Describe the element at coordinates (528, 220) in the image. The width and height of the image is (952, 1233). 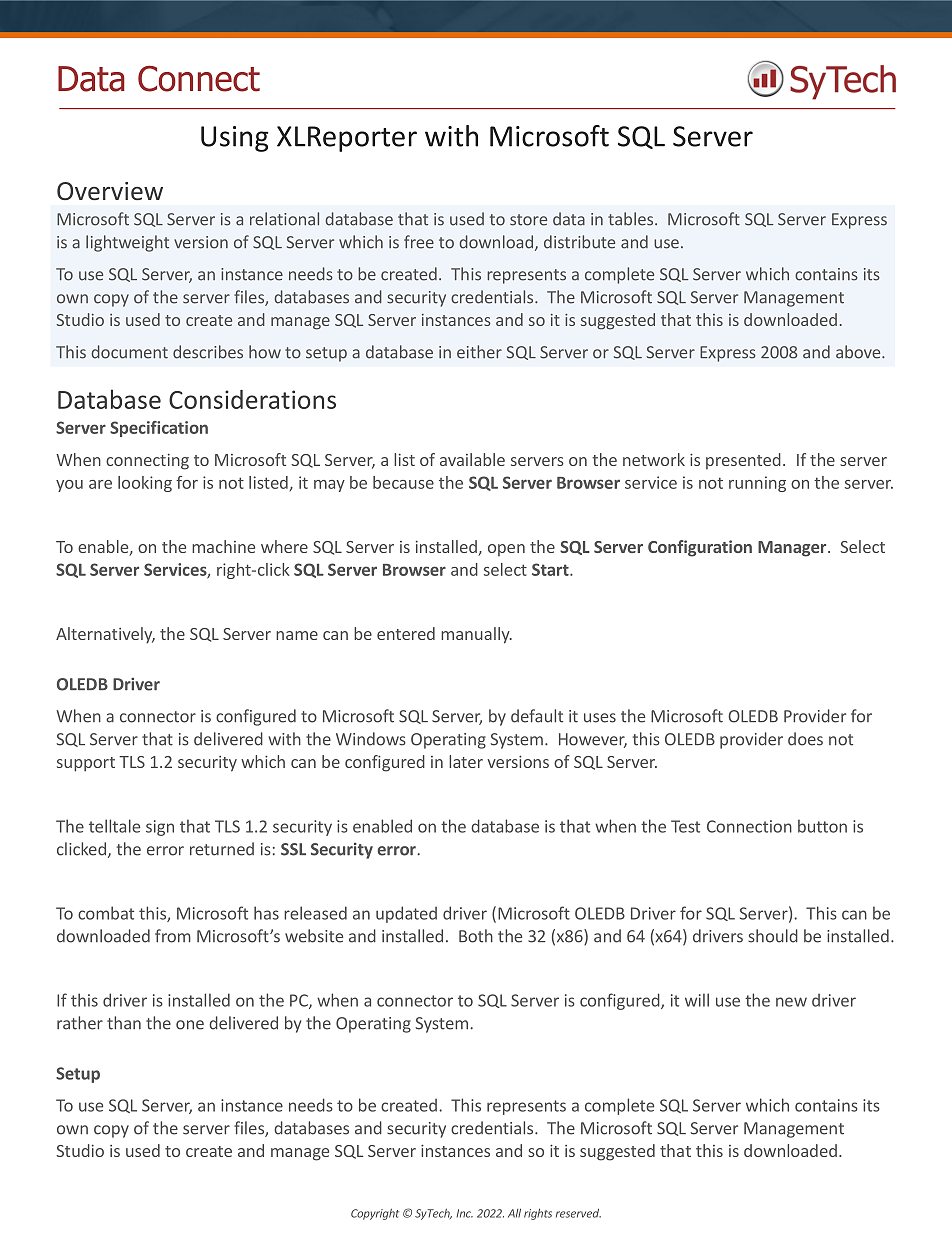
I see `store` at that location.
